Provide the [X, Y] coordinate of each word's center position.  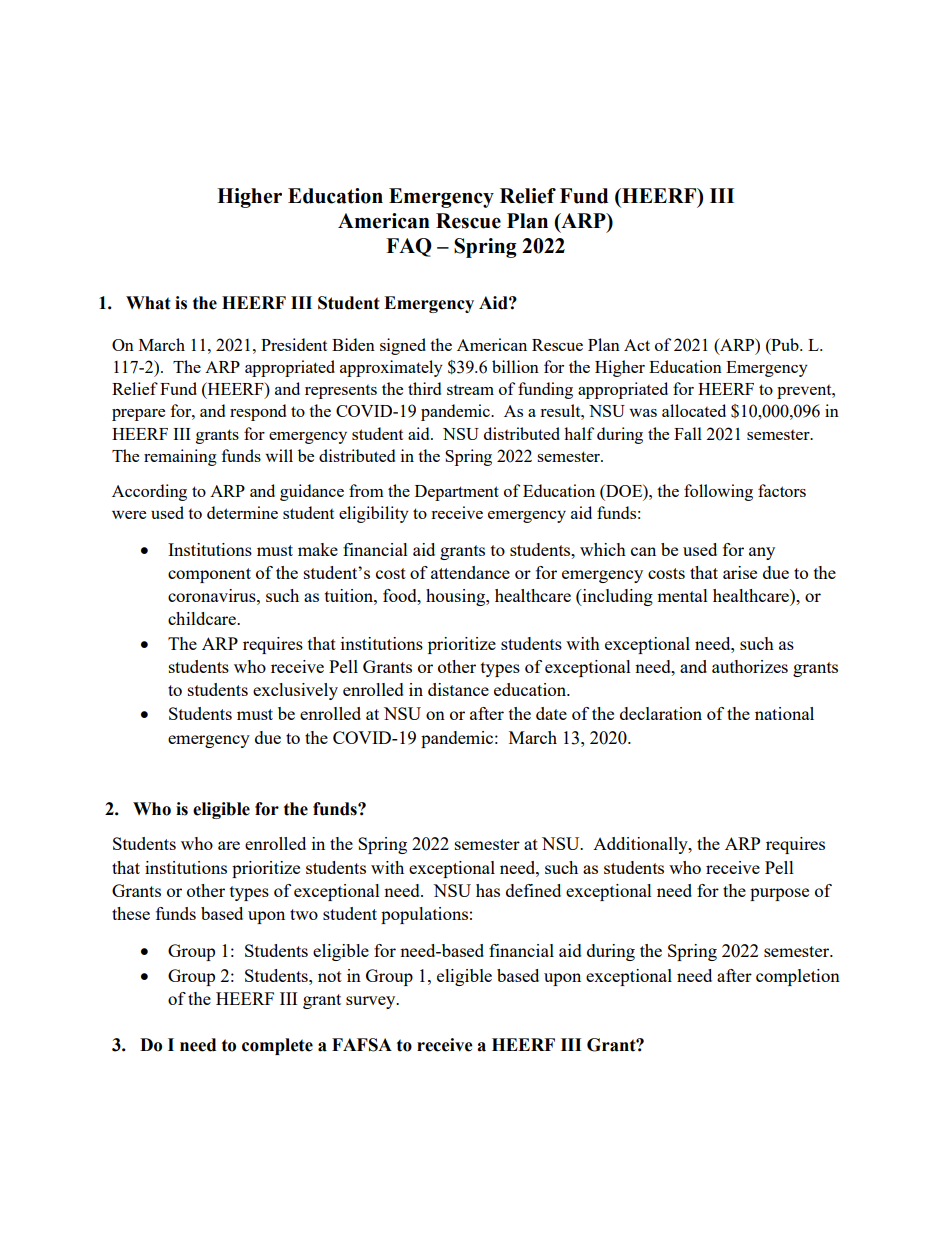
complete [277, 1046]
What [148, 303]
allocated [694, 410]
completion [798, 977]
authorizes [750, 666]
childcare [203, 618]
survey [372, 1002]
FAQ [409, 247]
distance [458, 689]
